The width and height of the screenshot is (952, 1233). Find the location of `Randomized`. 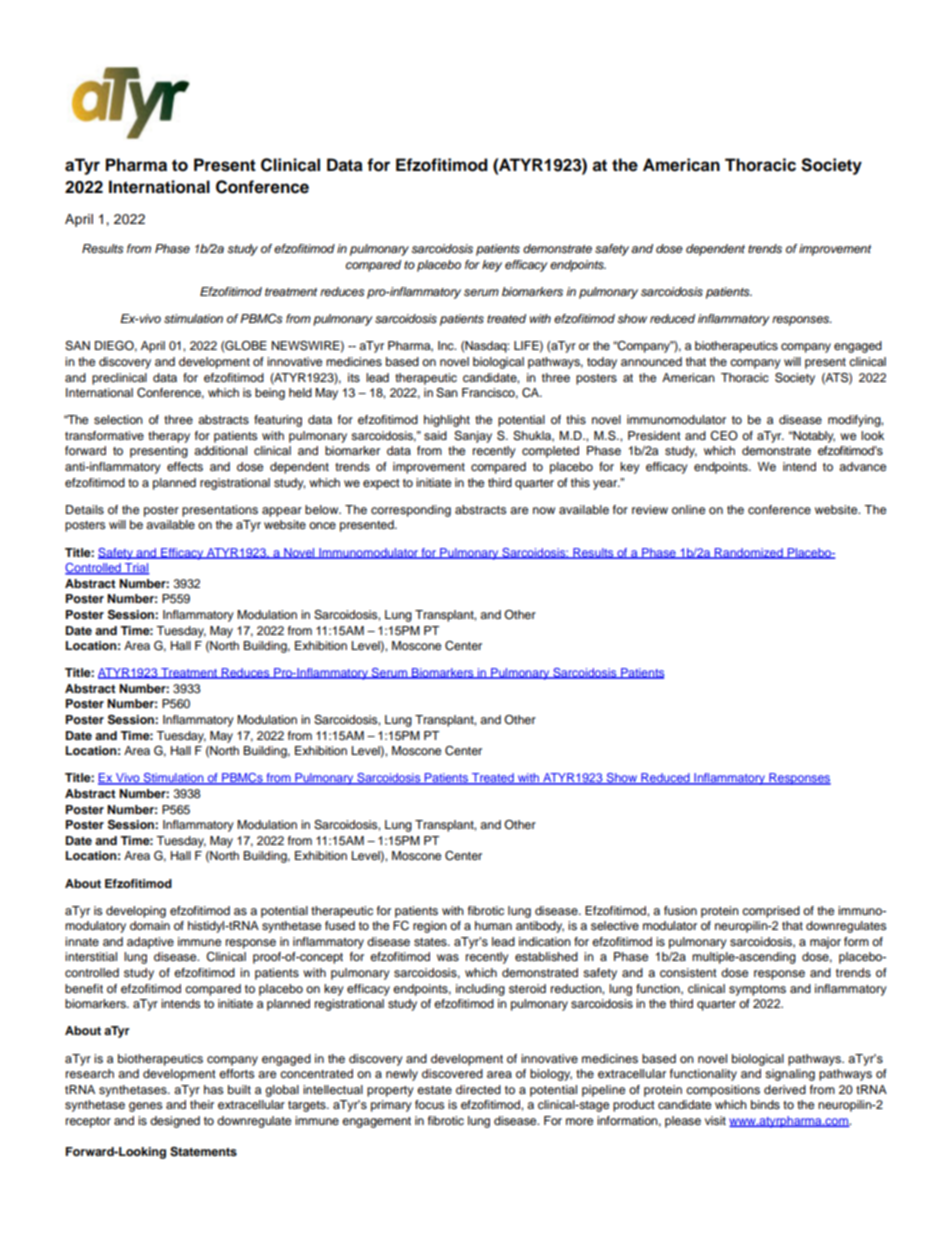

Randomized is located at coordinates (749, 553).
